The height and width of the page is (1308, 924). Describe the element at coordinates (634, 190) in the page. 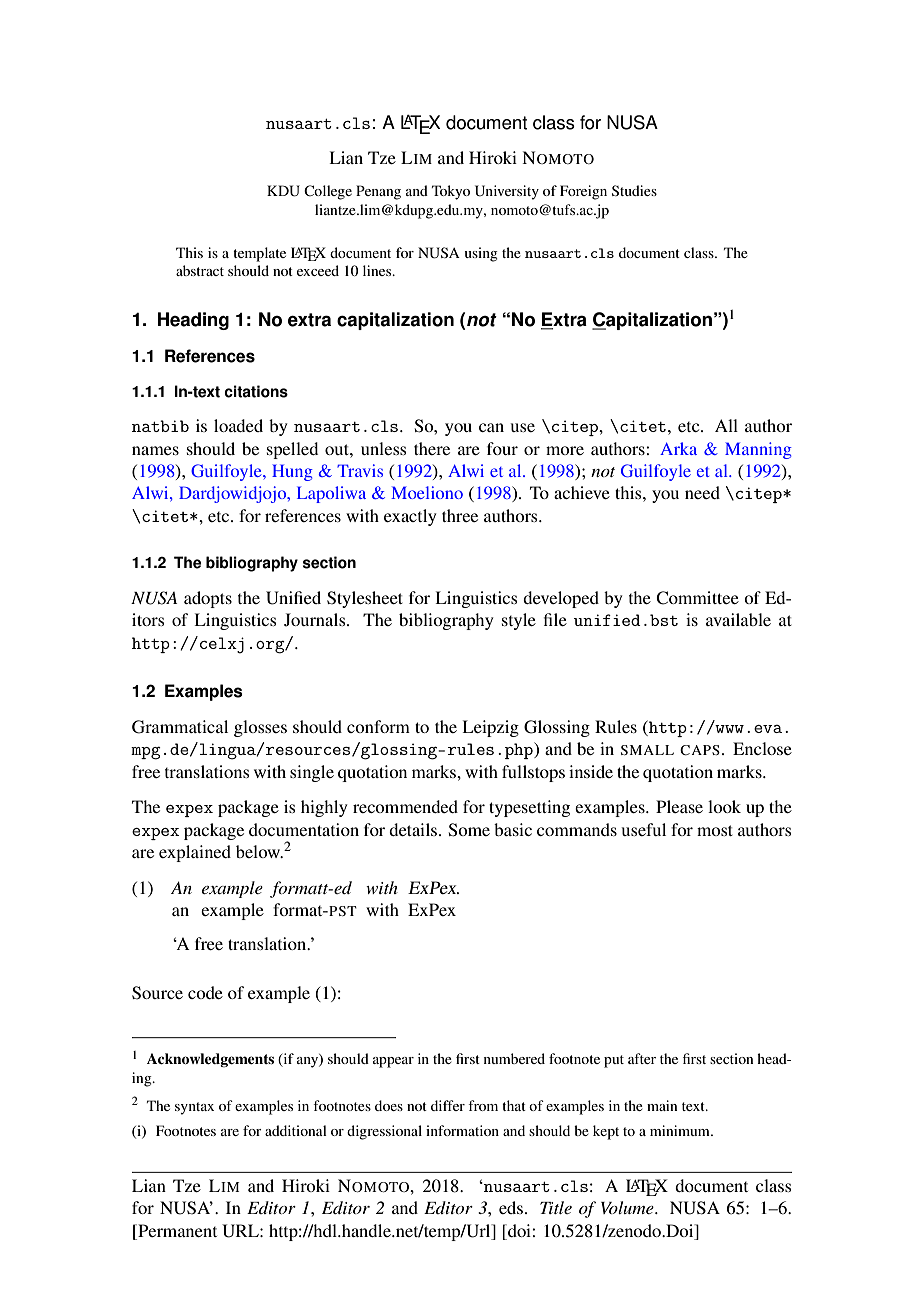

I see `Studies` at that location.
